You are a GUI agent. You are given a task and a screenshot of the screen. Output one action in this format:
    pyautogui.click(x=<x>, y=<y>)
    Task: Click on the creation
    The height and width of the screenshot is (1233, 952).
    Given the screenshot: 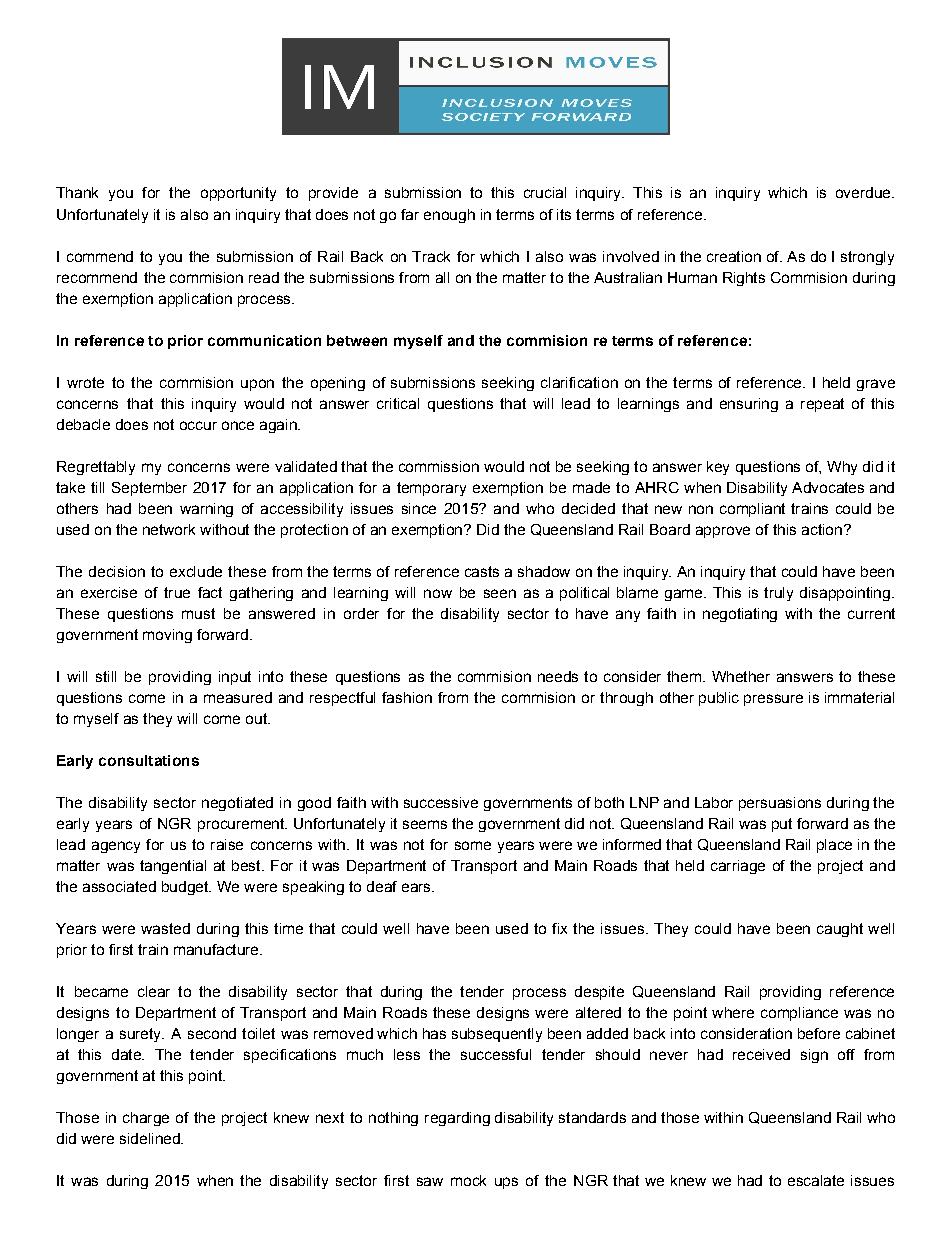 What is the action you would take?
    pyautogui.click(x=734, y=256)
